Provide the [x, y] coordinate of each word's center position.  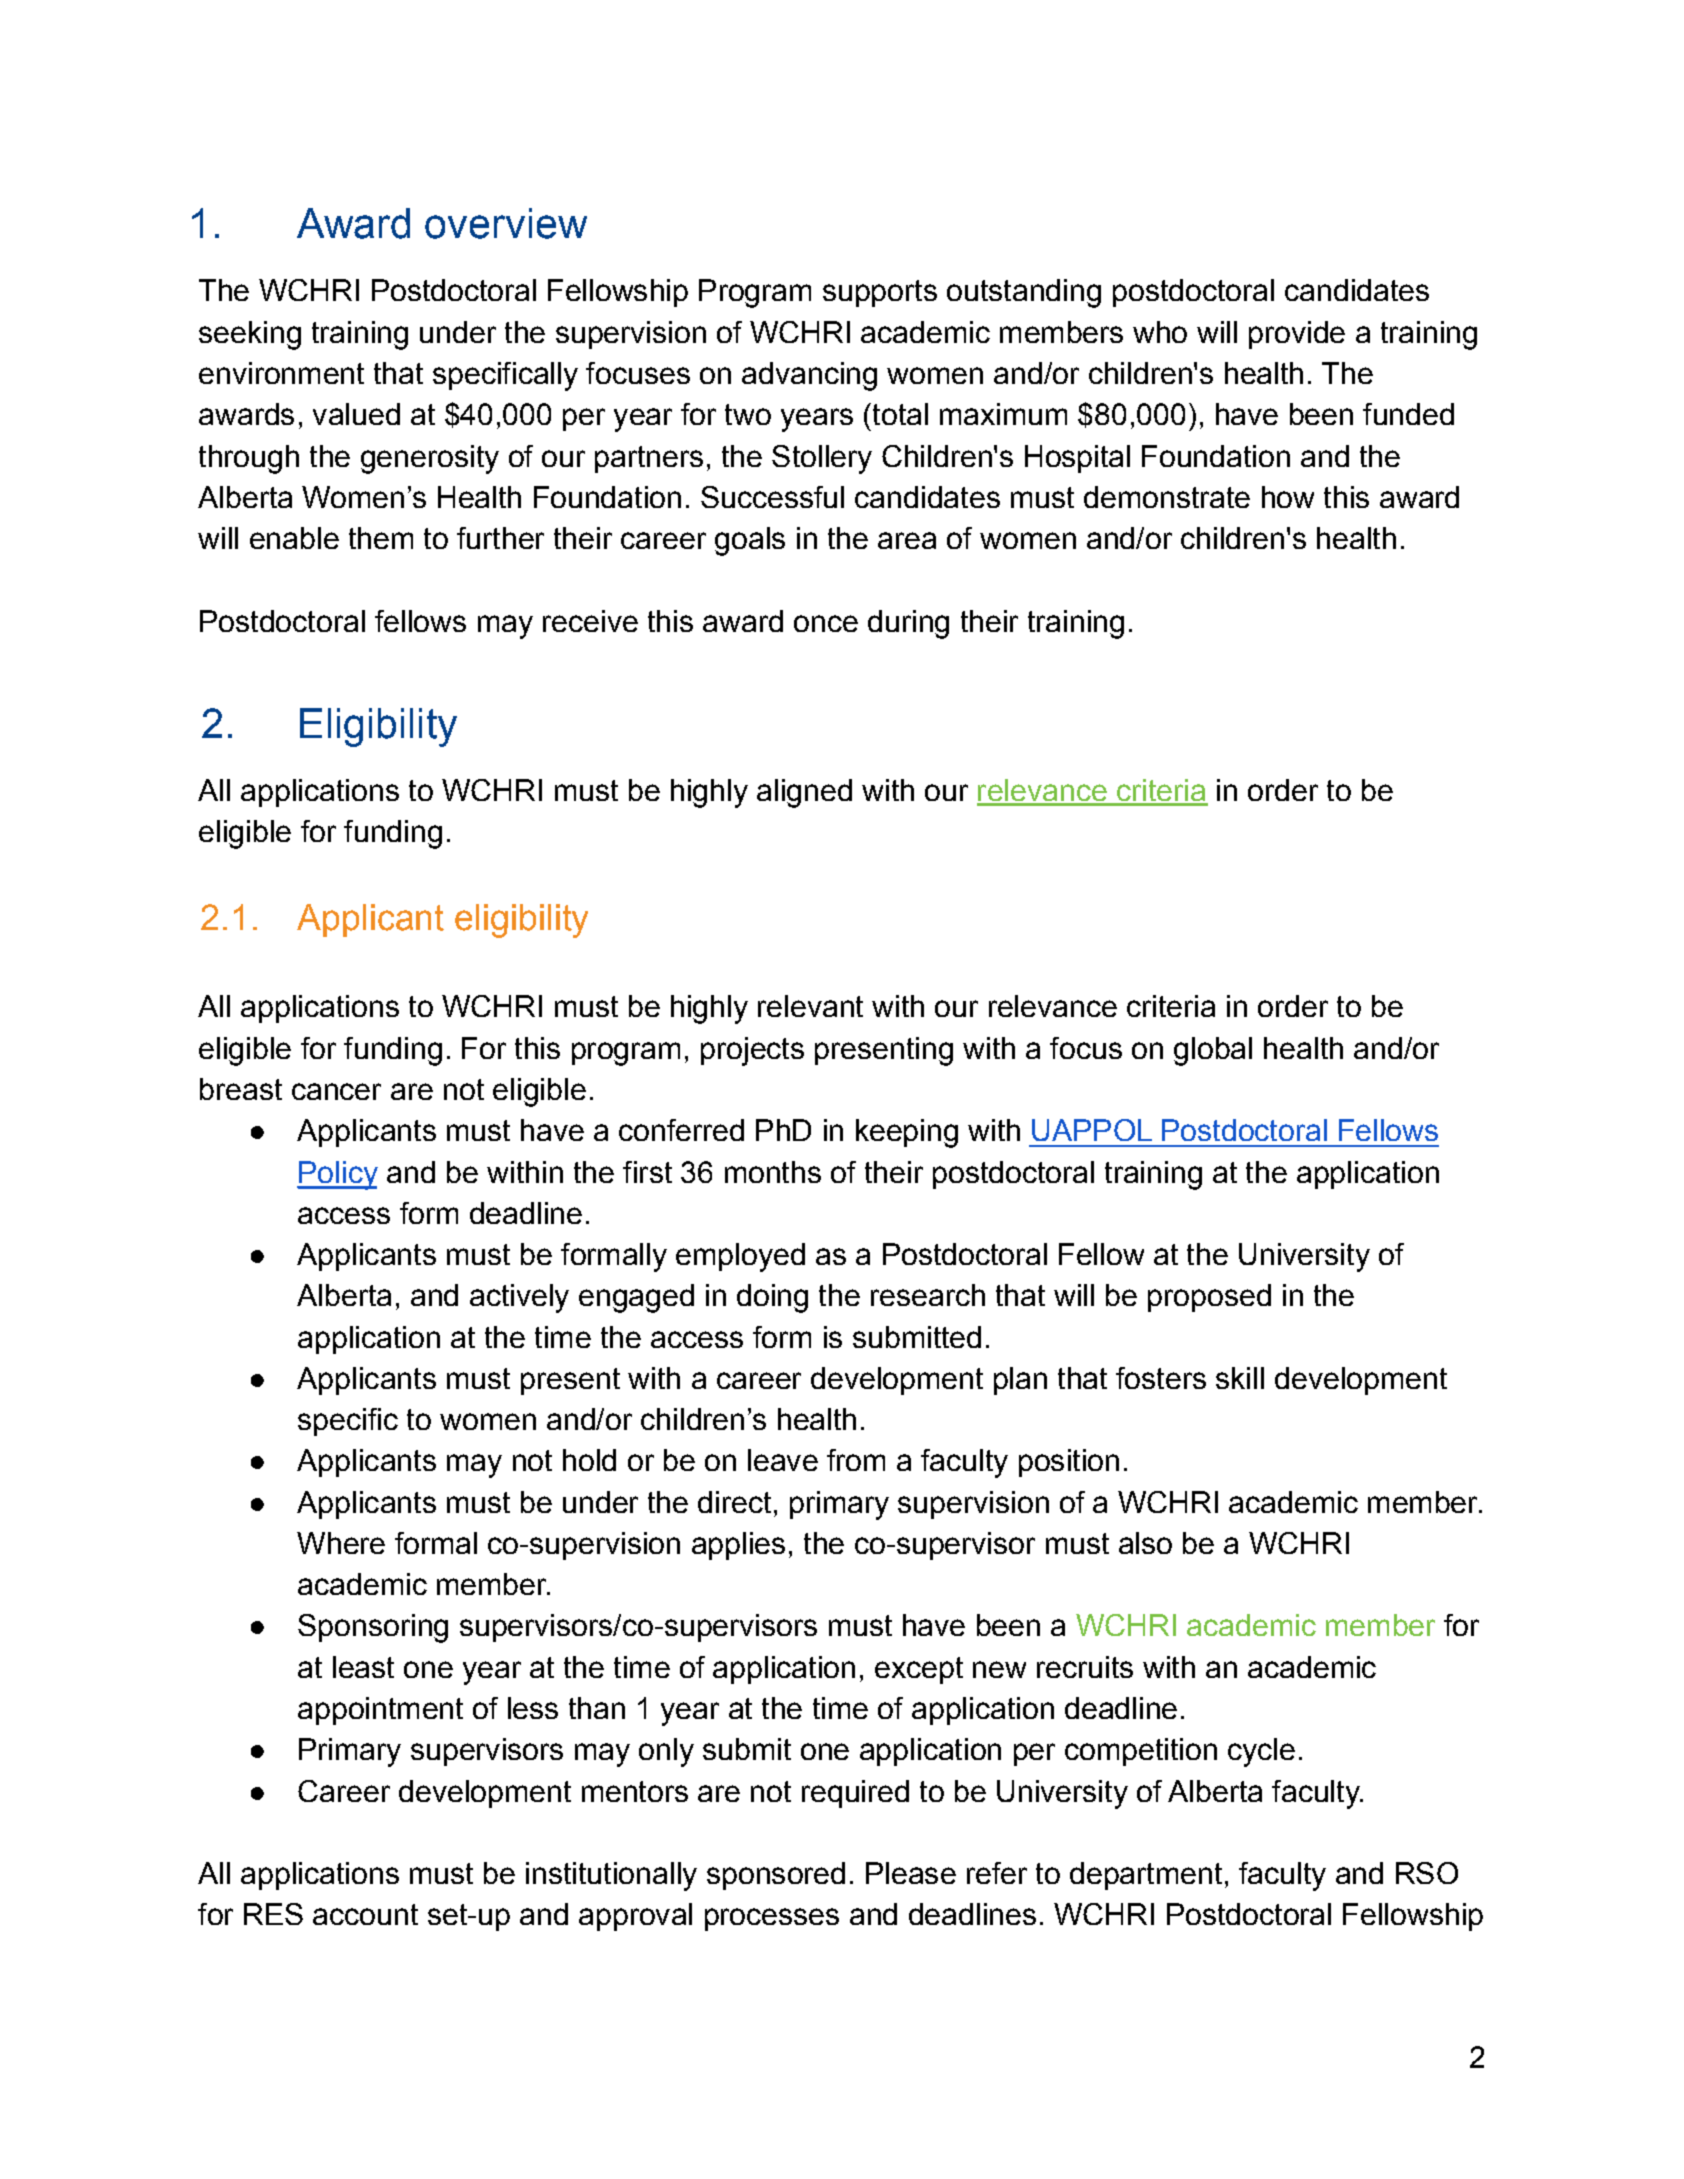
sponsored [776, 1876]
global [1213, 1051]
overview [506, 223]
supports [880, 293]
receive [590, 621]
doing [772, 1298]
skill [1240, 1378]
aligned [804, 793]
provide [1297, 335]
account [365, 1914]
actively [519, 1298]
